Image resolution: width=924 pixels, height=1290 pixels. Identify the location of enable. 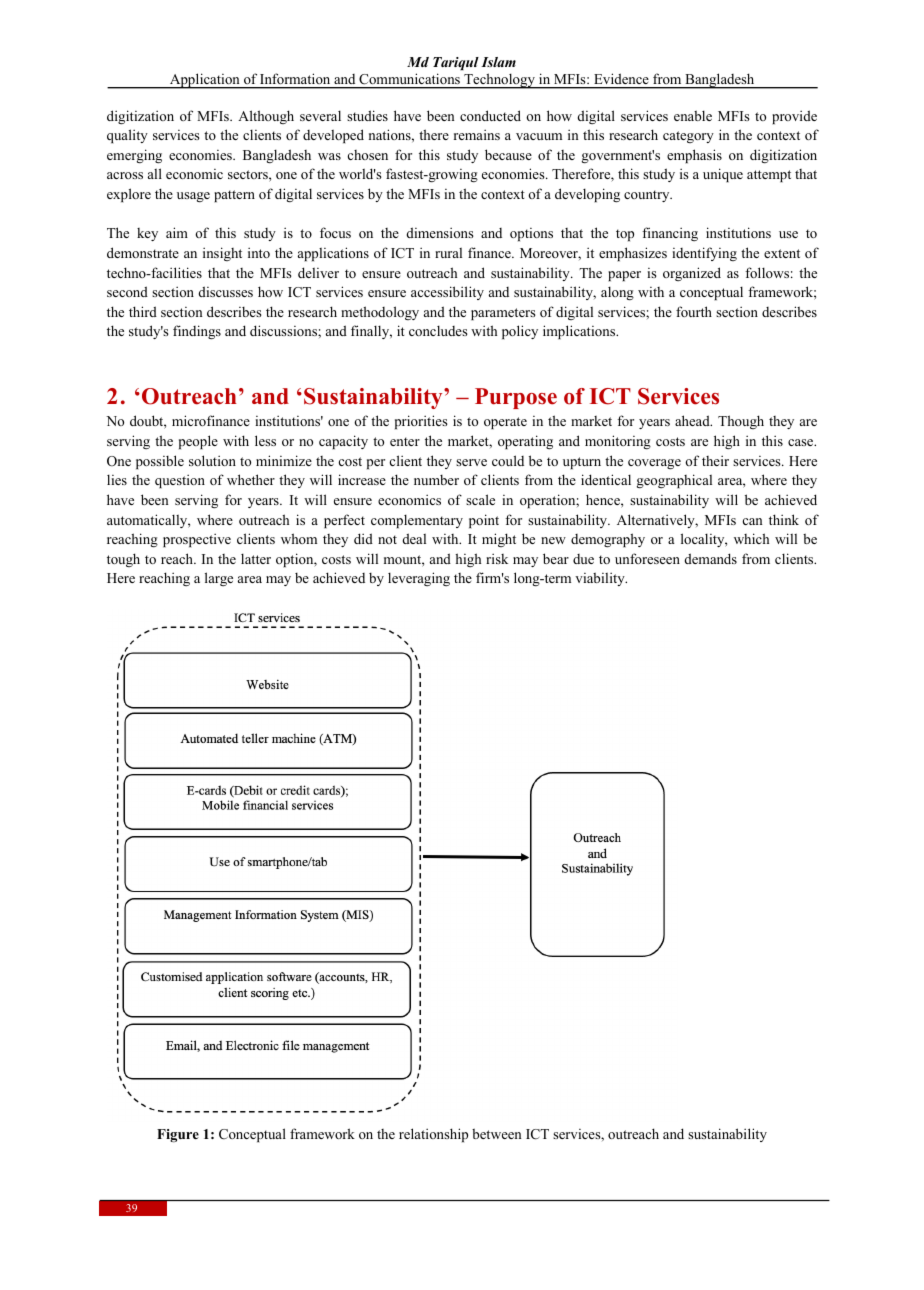
(693, 115).
